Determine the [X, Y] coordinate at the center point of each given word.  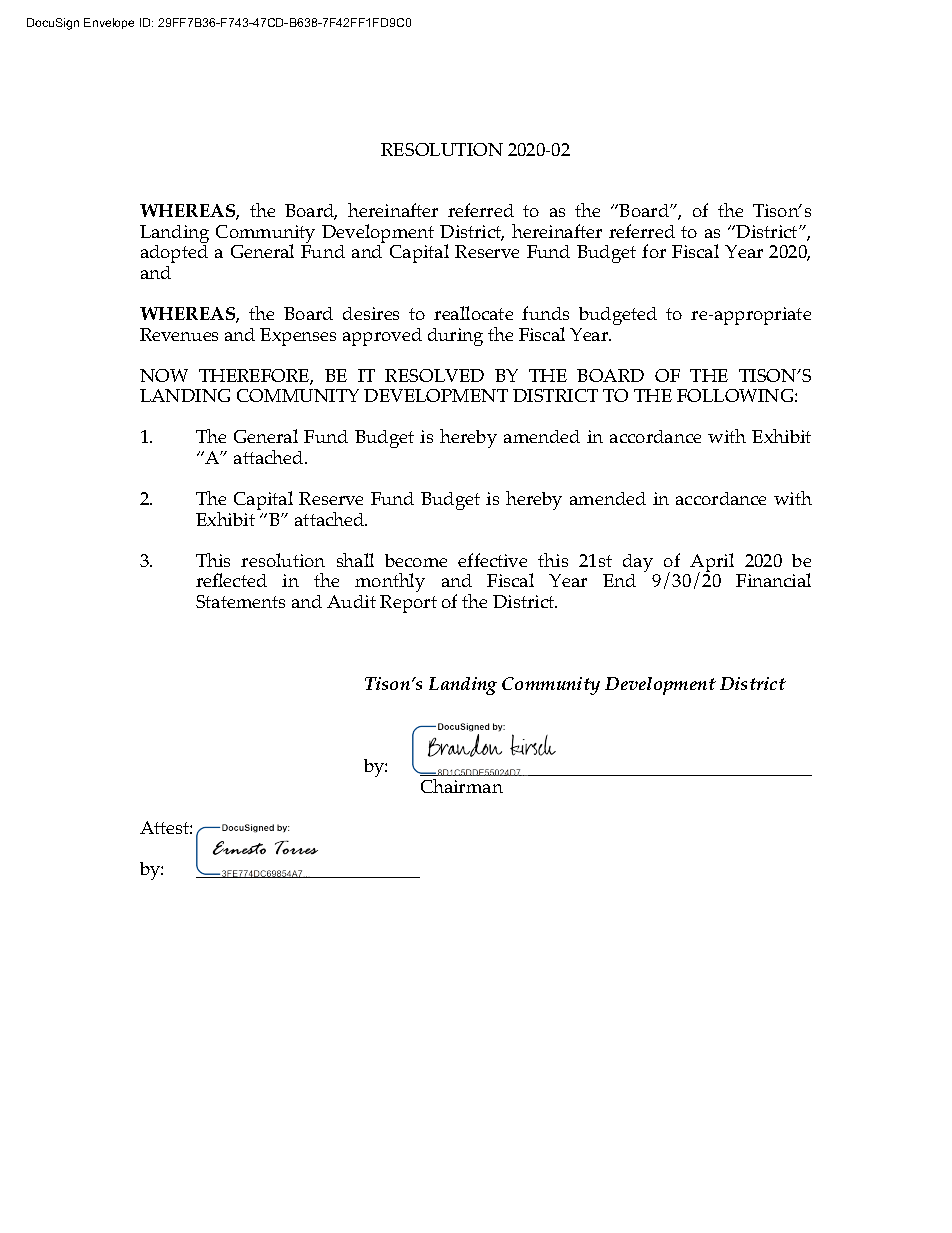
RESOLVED [434, 375]
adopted [174, 256]
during [455, 337]
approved [382, 337]
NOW [164, 375]
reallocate [473, 313]
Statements [240, 601]
